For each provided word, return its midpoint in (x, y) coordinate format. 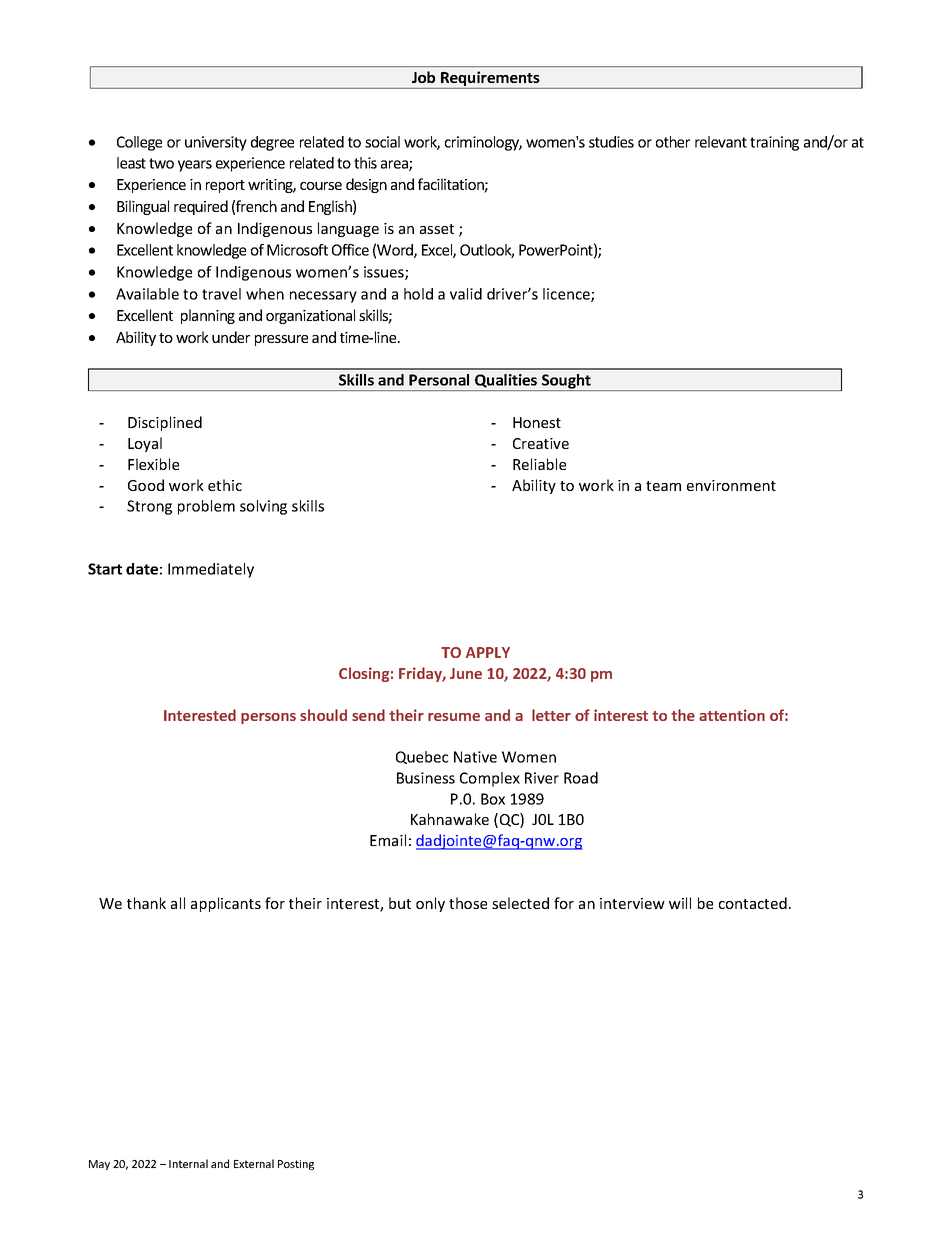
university (216, 143)
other (673, 142)
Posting (296, 1165)
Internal (188, 1163)
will (680, 903)
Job (423, 77)
